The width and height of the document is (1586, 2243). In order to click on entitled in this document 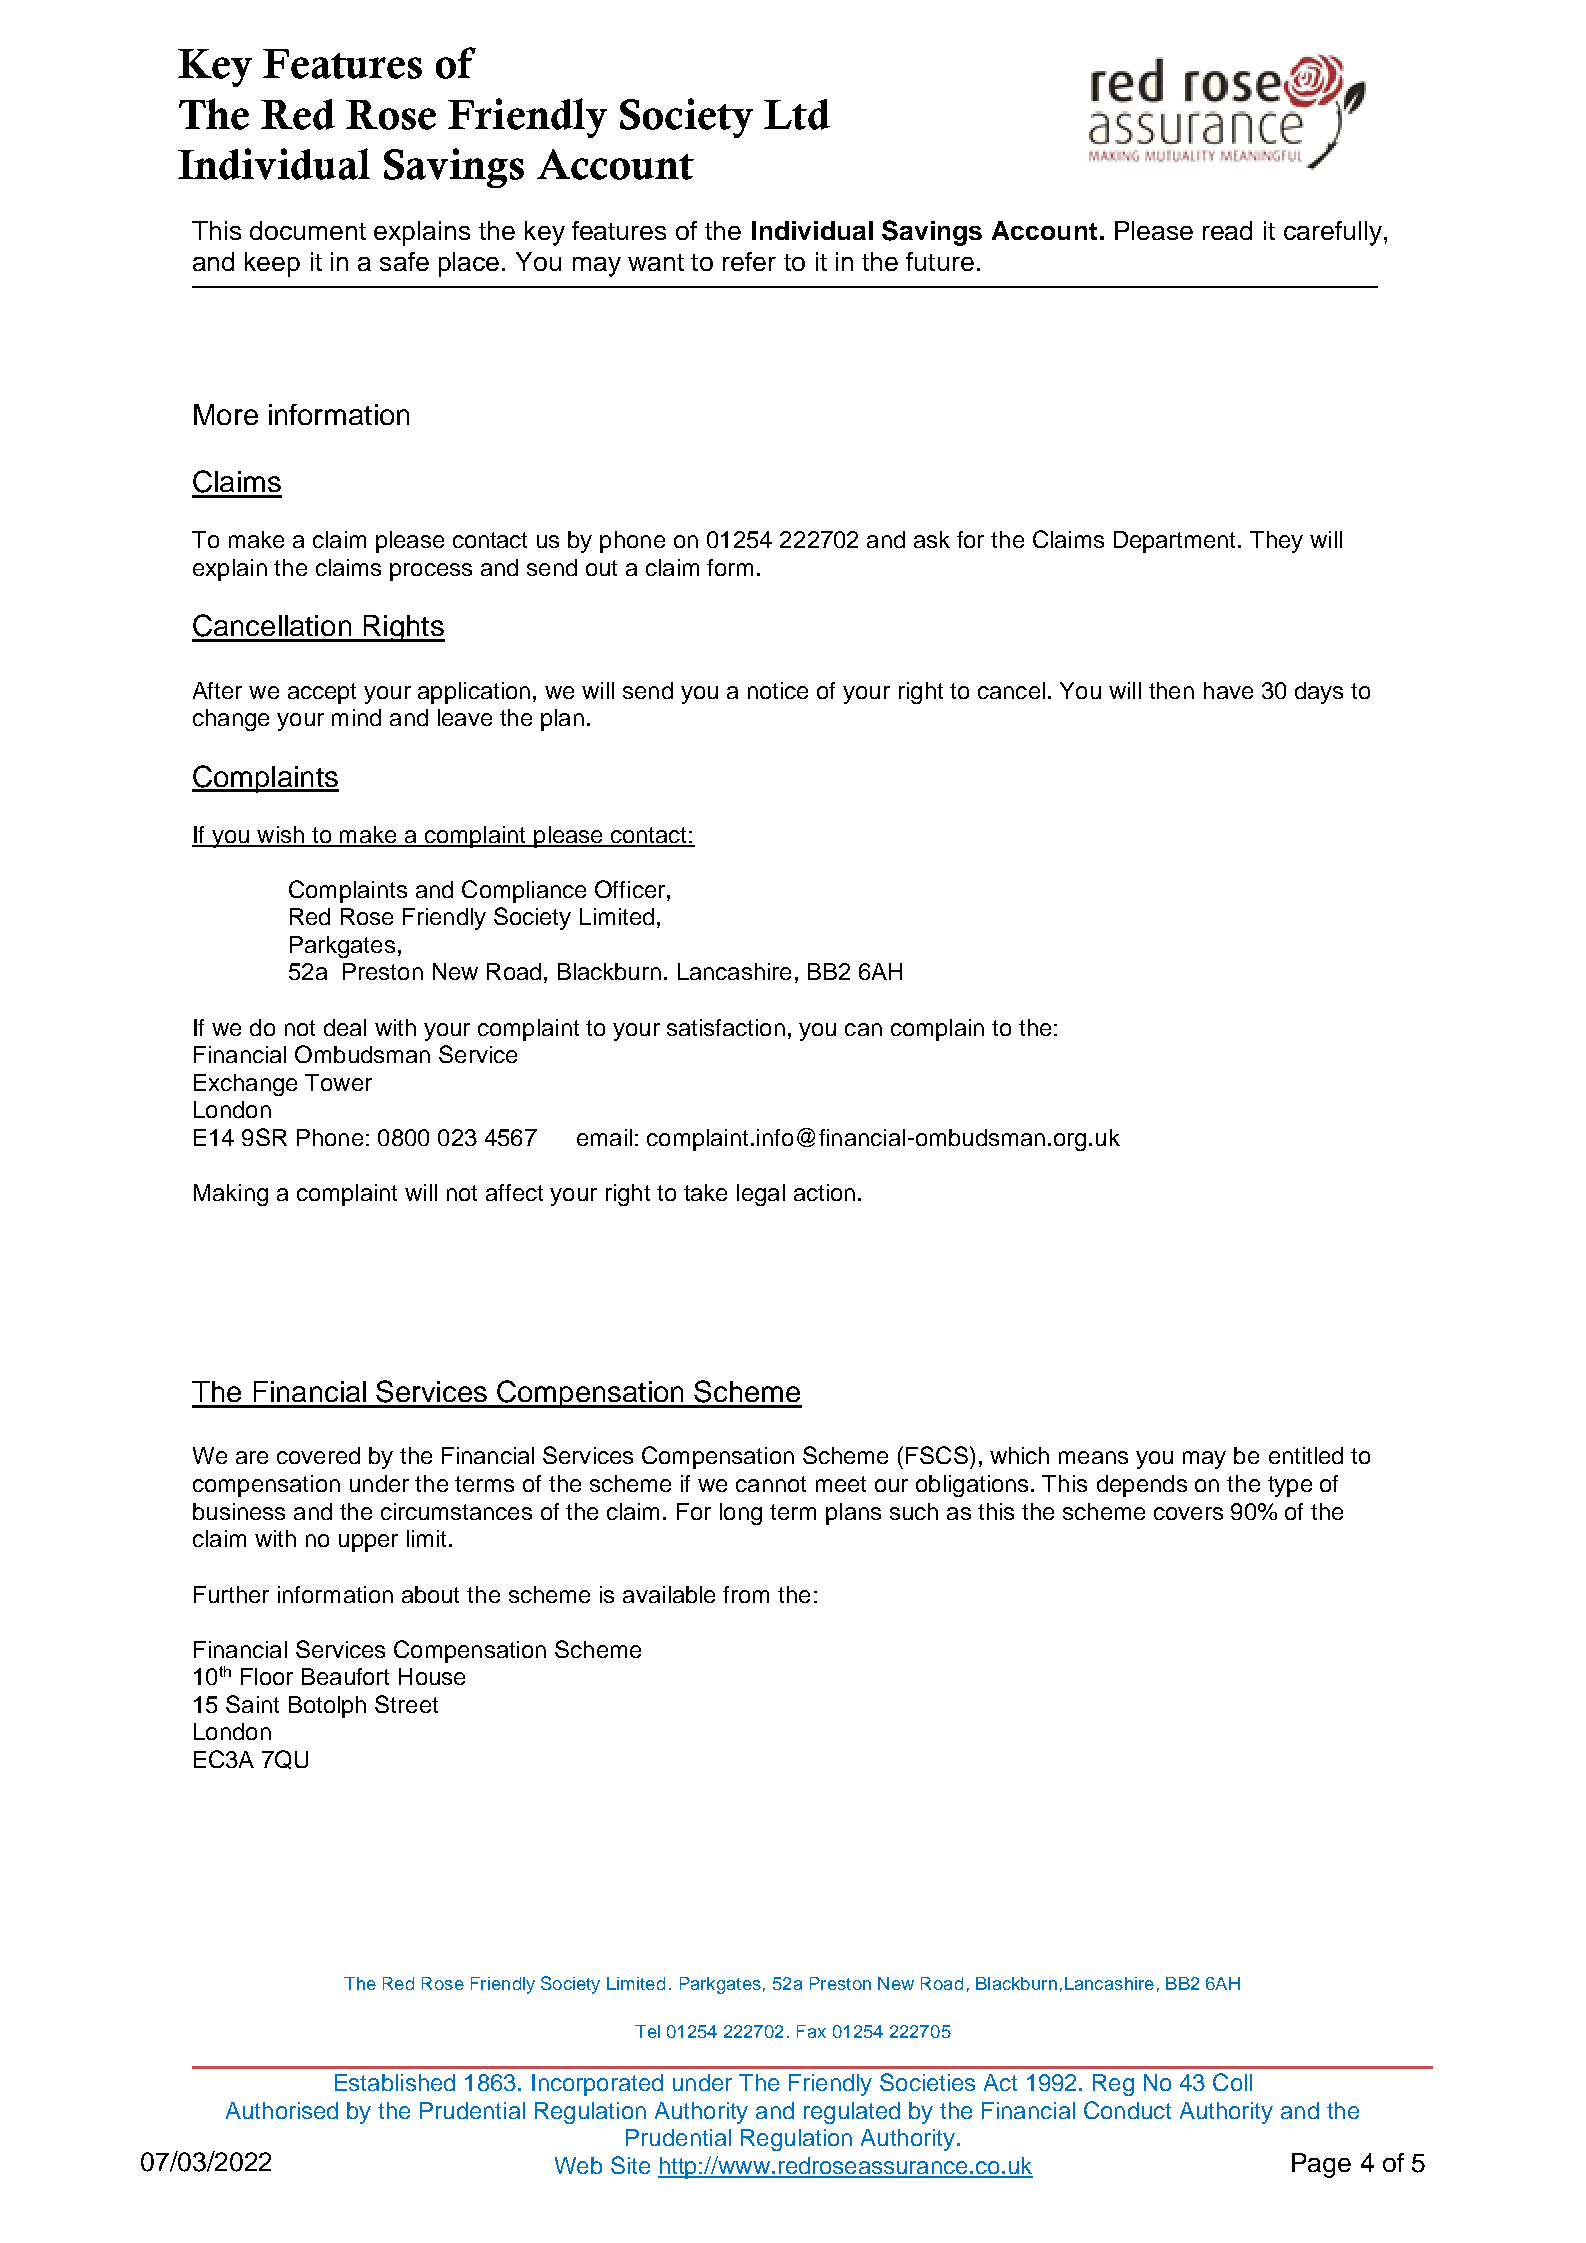, I will do `click(1306, 1455)`.
